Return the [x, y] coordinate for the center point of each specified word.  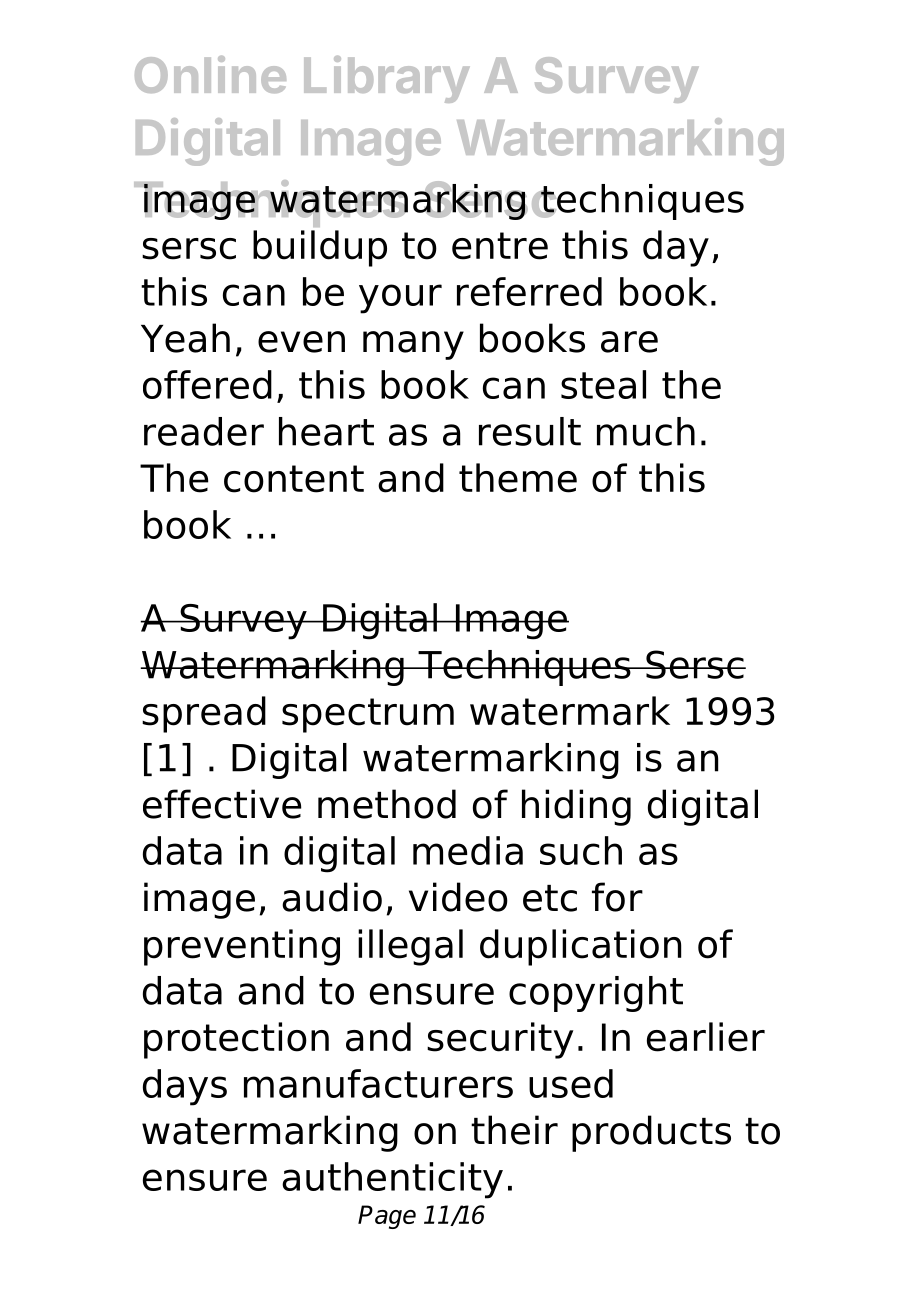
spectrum [368, 715]
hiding [576, 807]
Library [386, 79]
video [458, 897]
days [185, 1087]
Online [210, 74]
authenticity [392, 1180]
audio [332, 897]
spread [204, 714]
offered [207, 384]
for [617, 897]
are [629, 342]
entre [500, 246]
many [413, 345]
